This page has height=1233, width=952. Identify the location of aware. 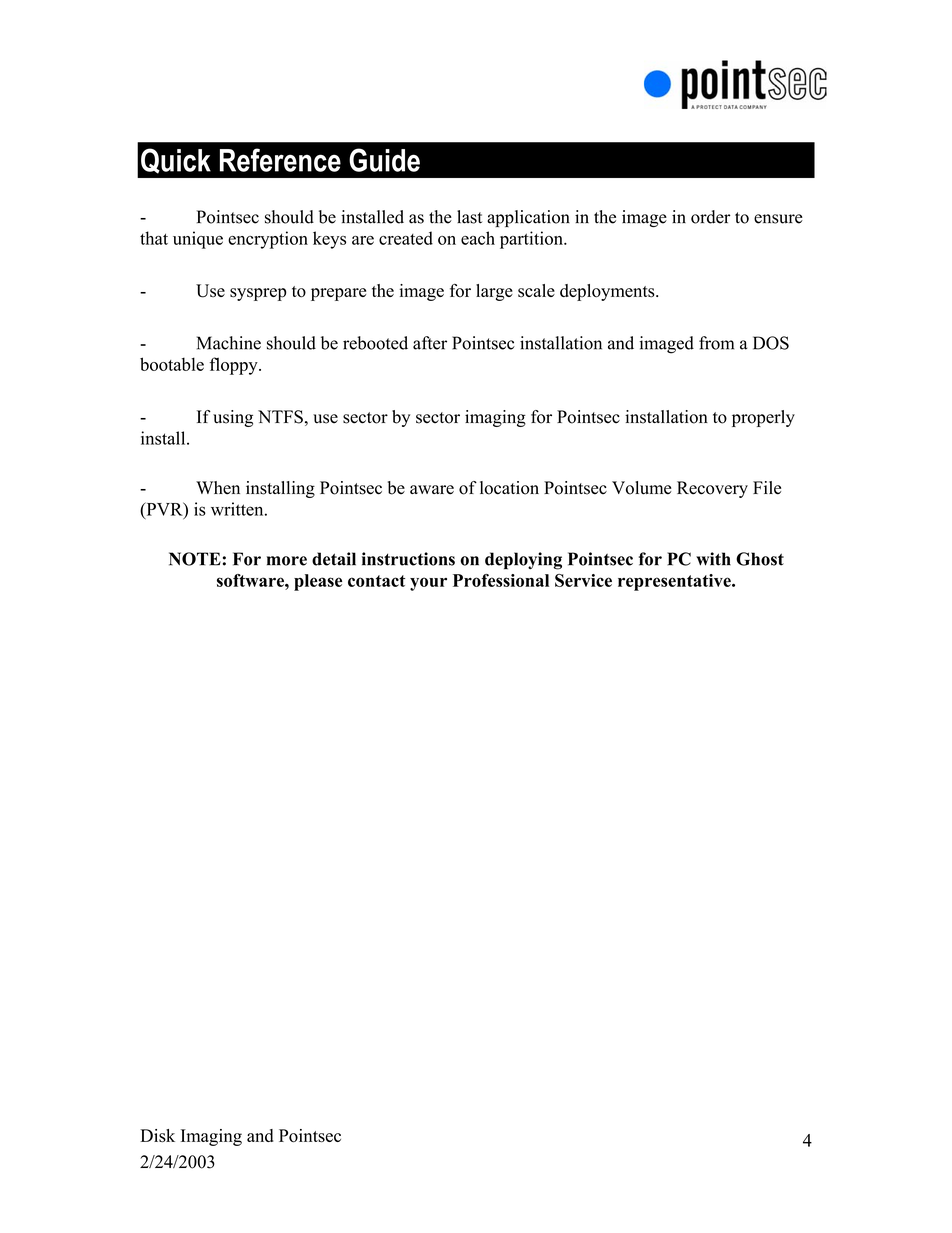
(432, 490).
